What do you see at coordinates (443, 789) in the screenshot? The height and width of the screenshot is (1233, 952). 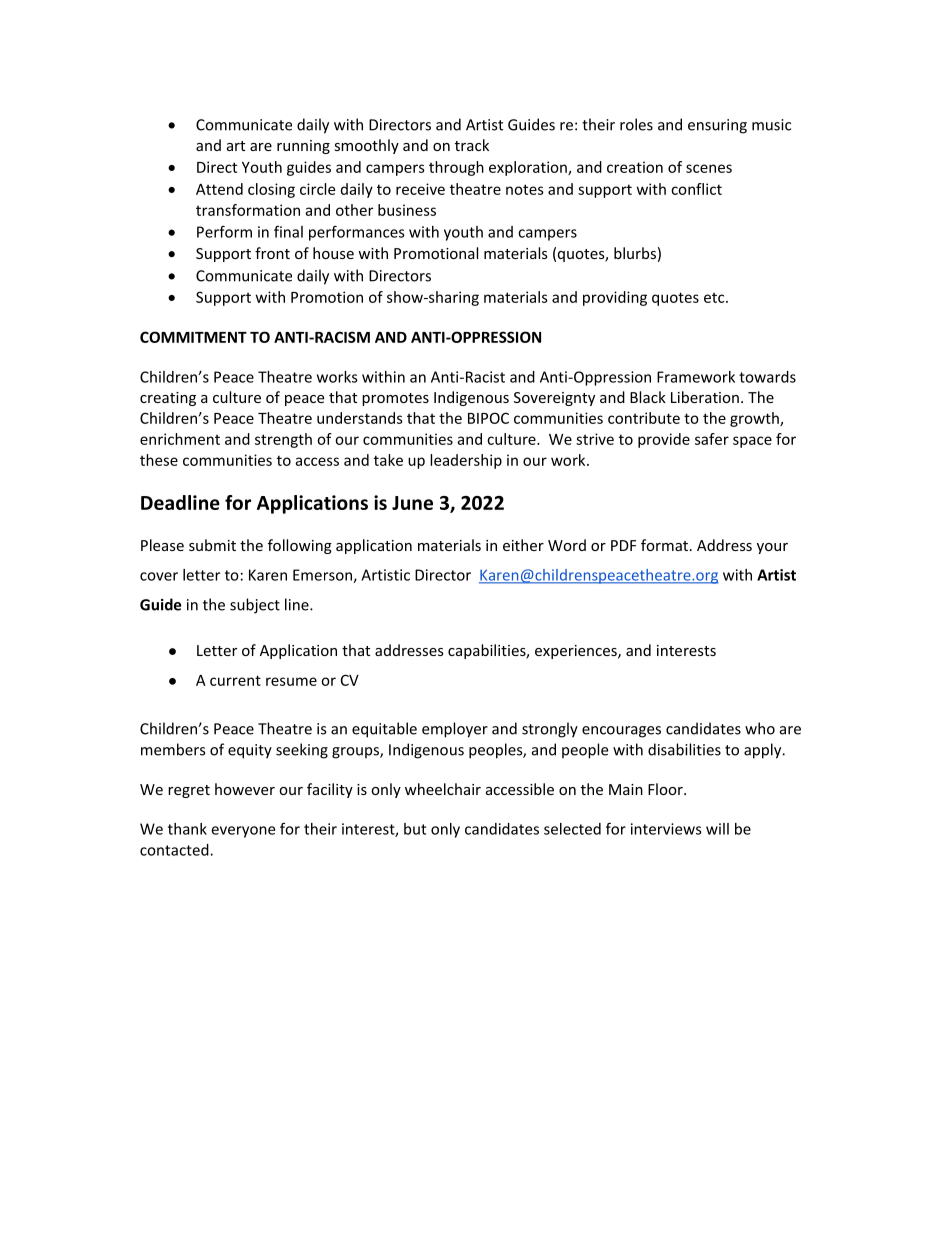 I see `wheelchair` at bounding box center [443, 789].
